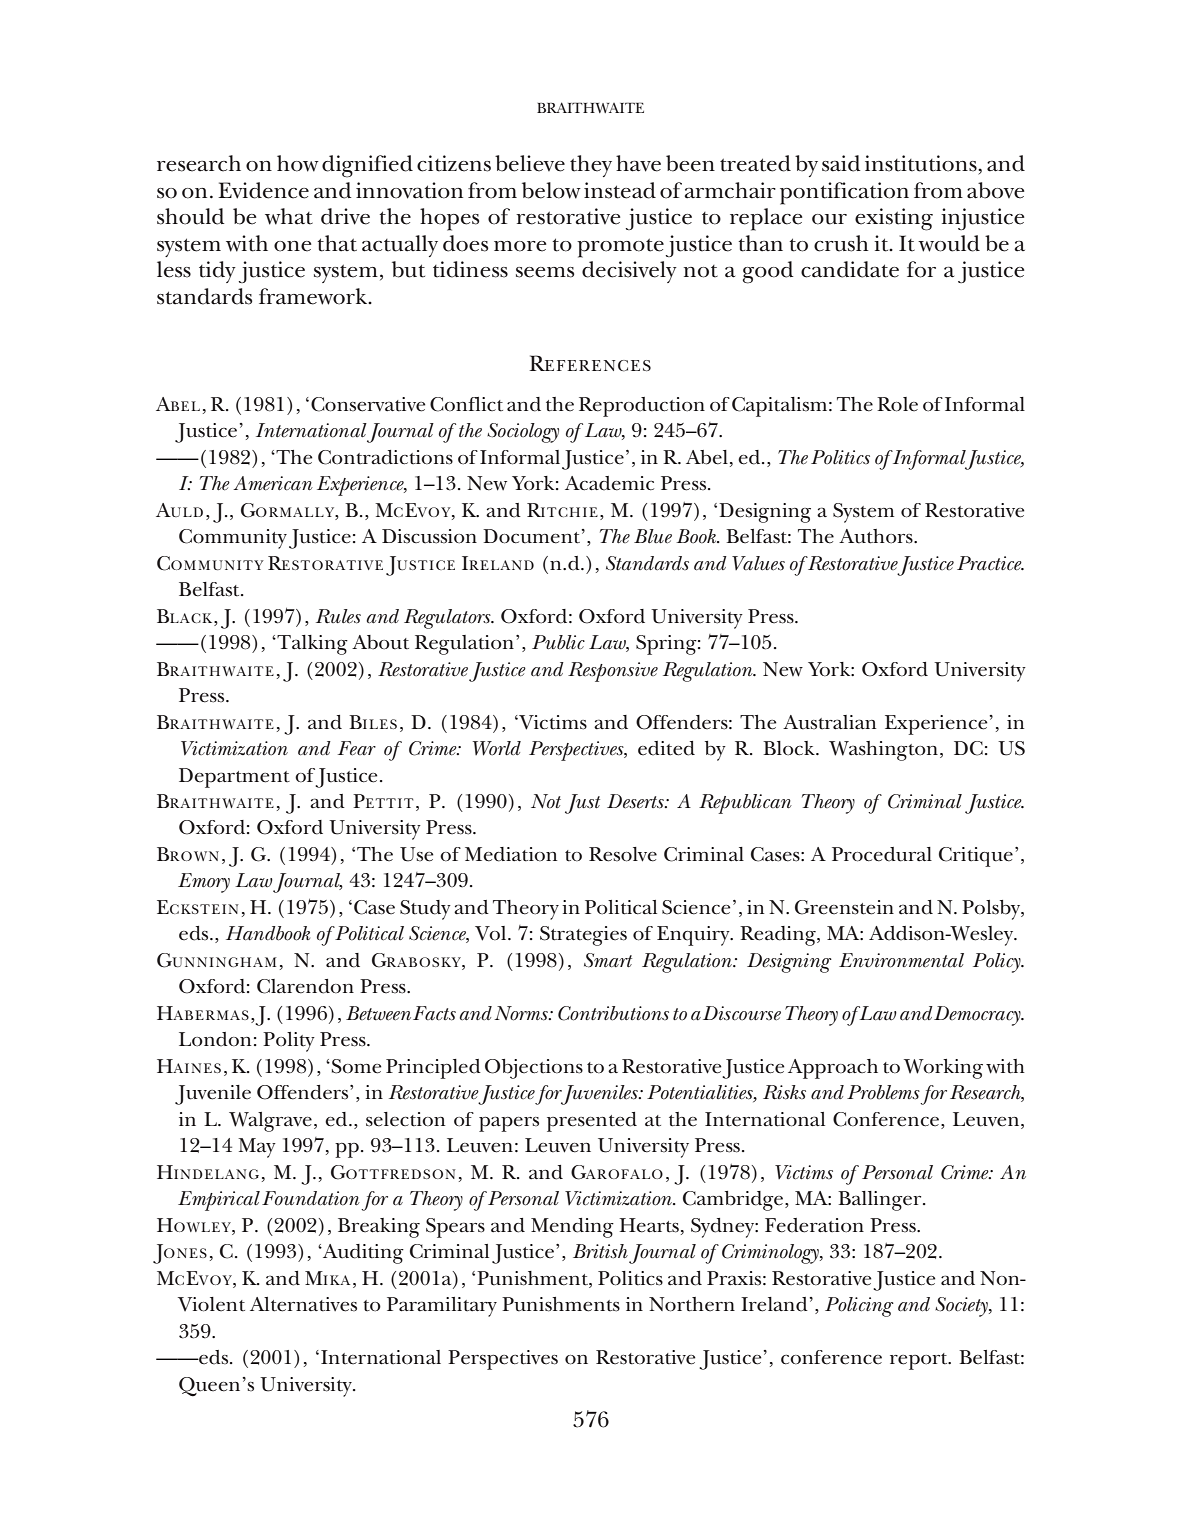 The width and height of the screenshot is (1182, 1531). Describe the element at coordinates (943, 1069) in the screenshot. I see `Working` at that location.
